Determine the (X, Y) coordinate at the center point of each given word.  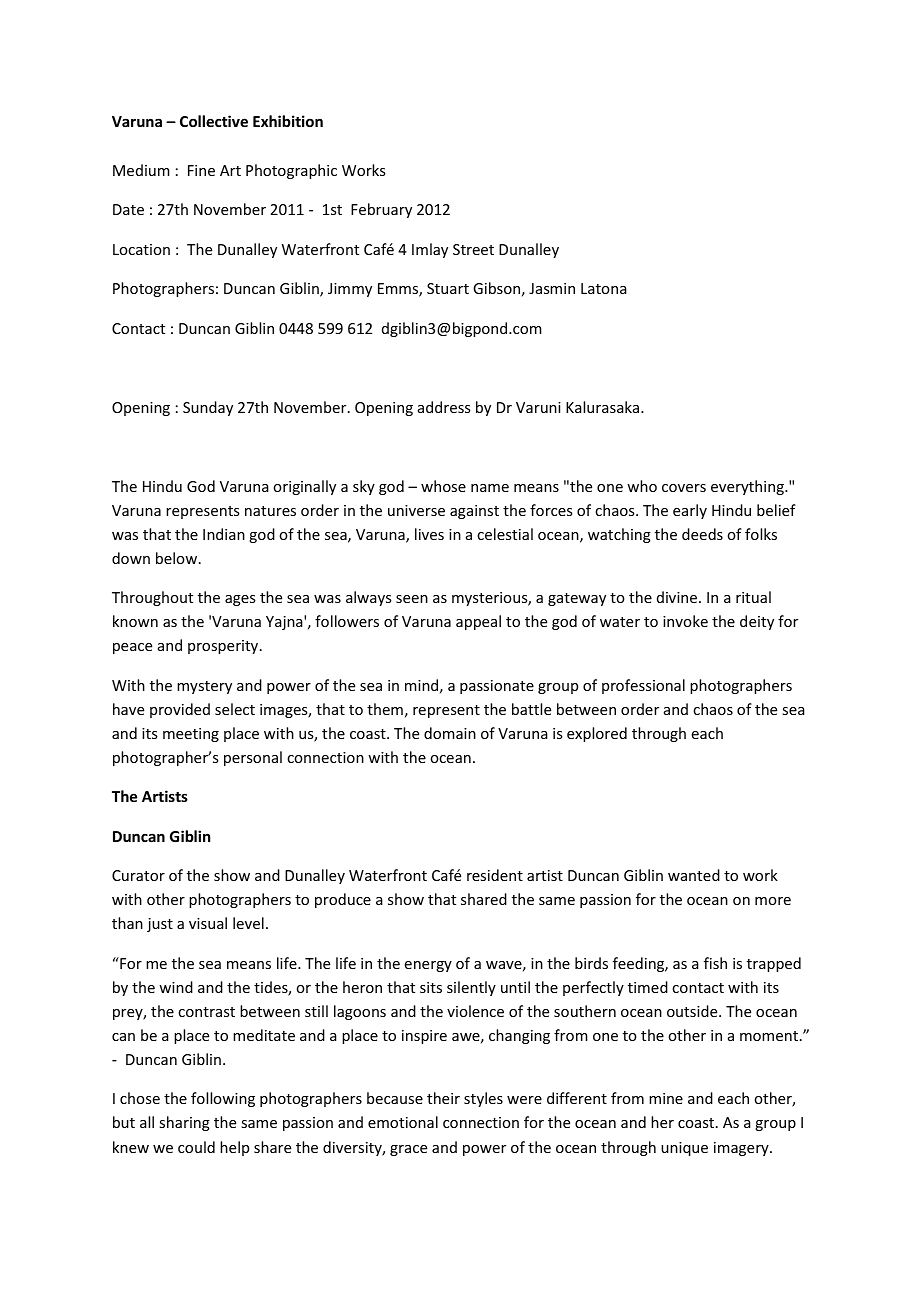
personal (253, 758)
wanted (694, 875)
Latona (604, 288)
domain (450, 733)
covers (684, 488)
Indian (224, 534)
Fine (201, 170)
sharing (184, 1123)
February (381, 210)
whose (443, 486)
